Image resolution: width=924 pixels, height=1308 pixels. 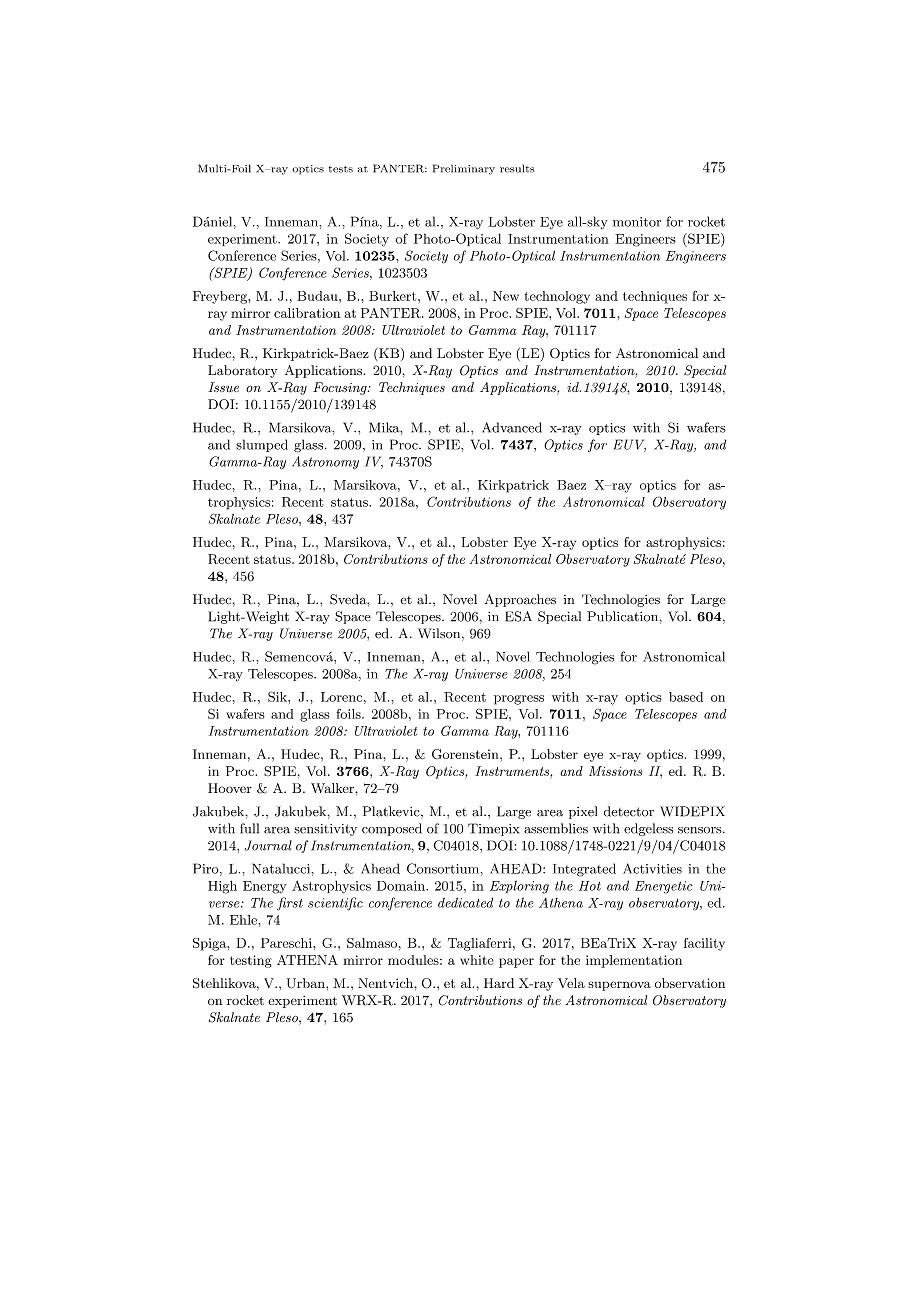 I want to click on tests, so click(x=341, y=169).
